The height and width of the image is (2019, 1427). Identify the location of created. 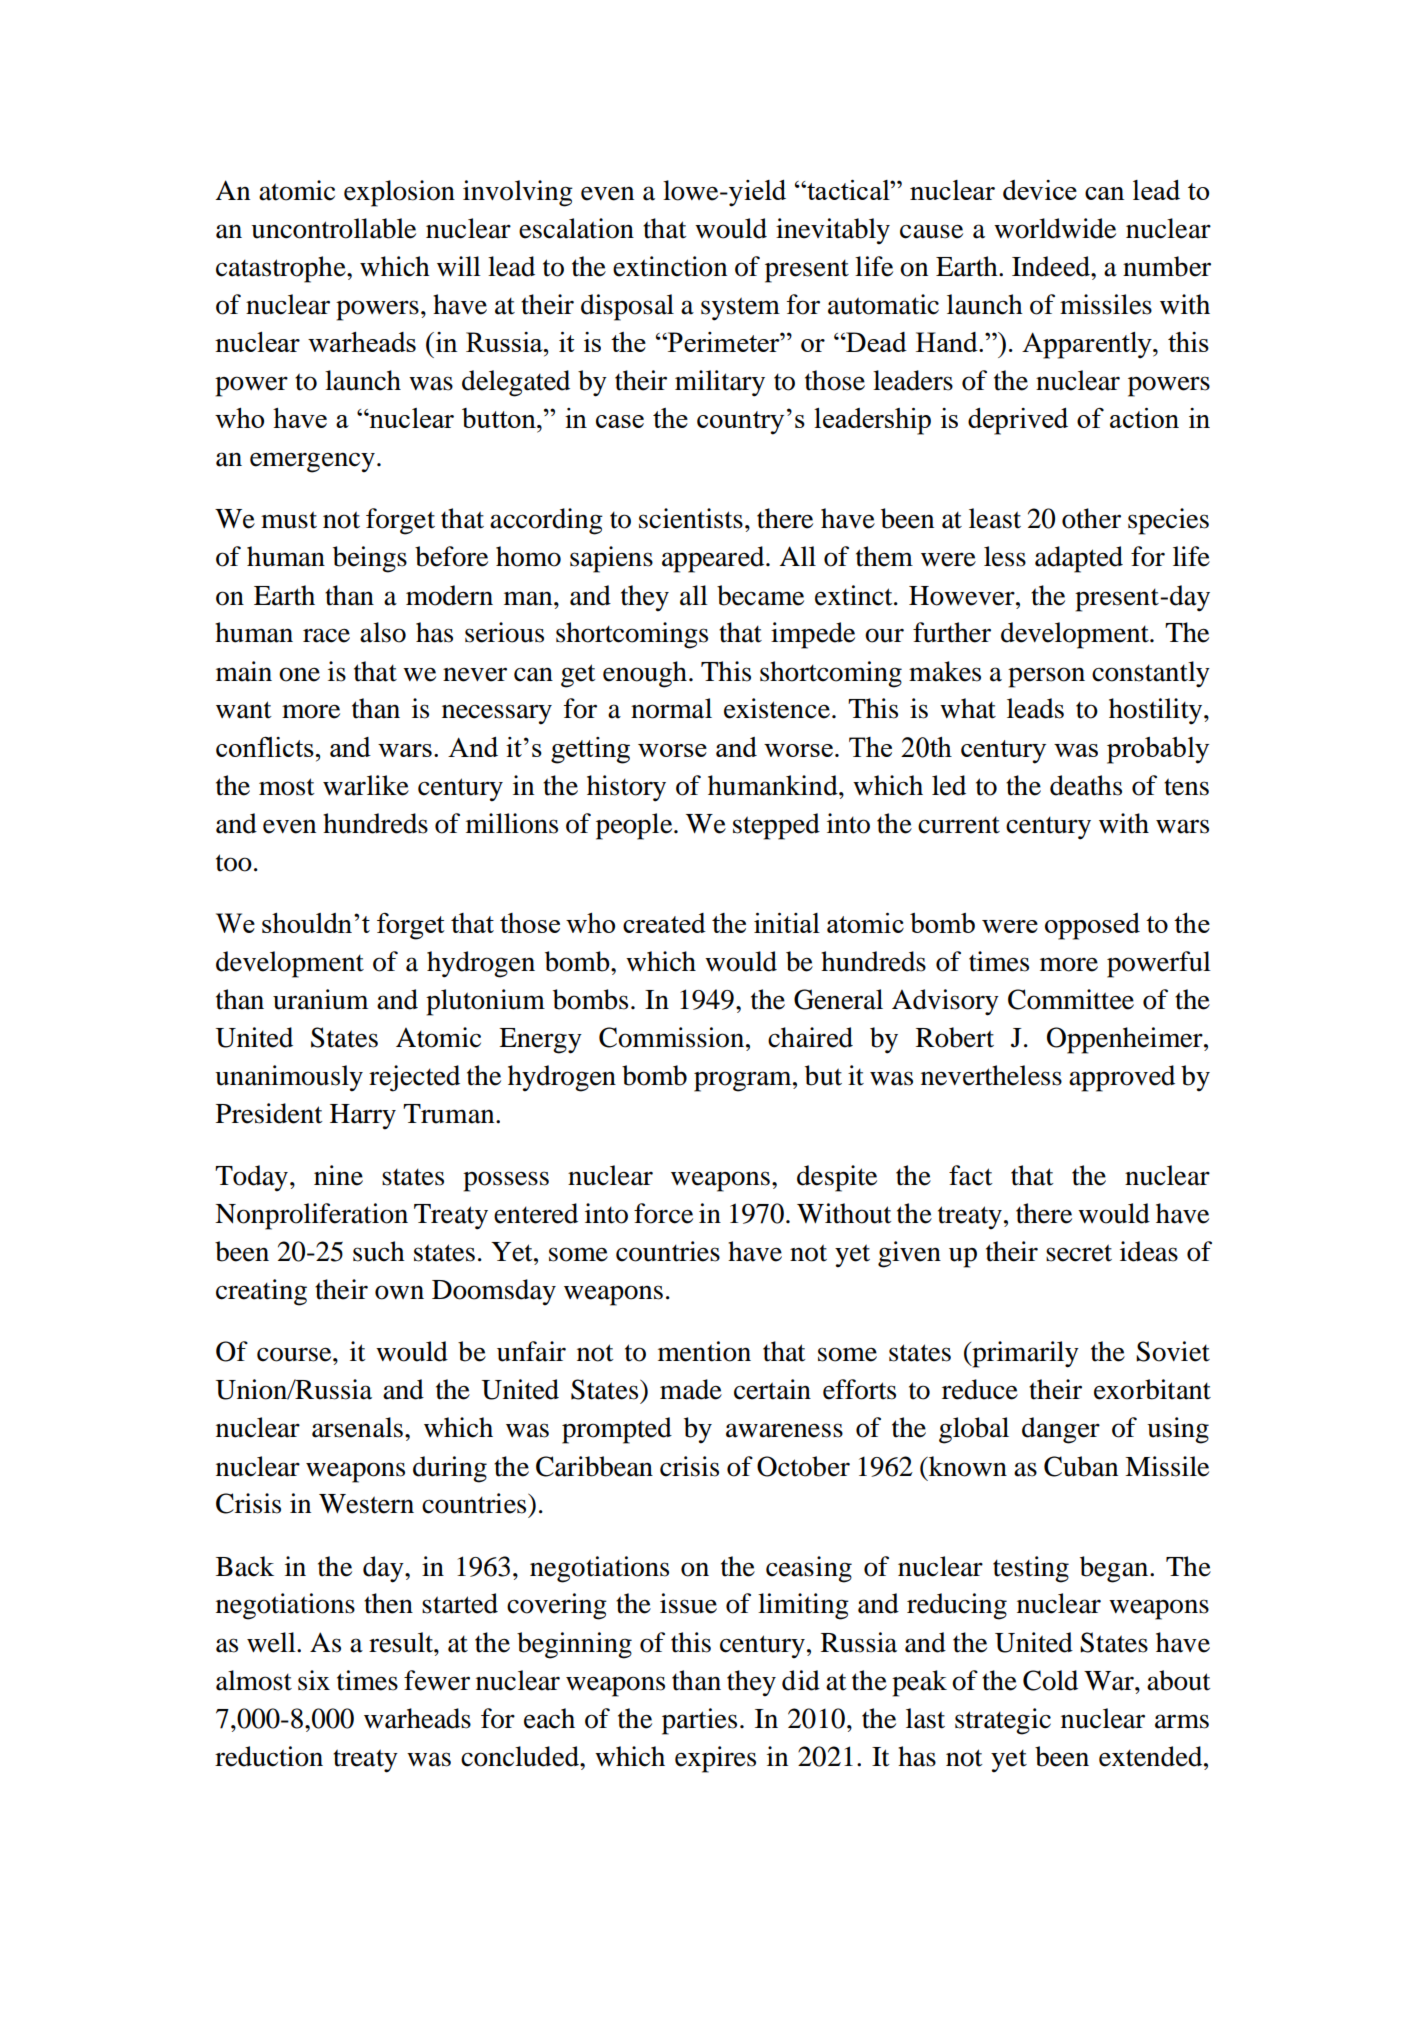
(664, 923).
